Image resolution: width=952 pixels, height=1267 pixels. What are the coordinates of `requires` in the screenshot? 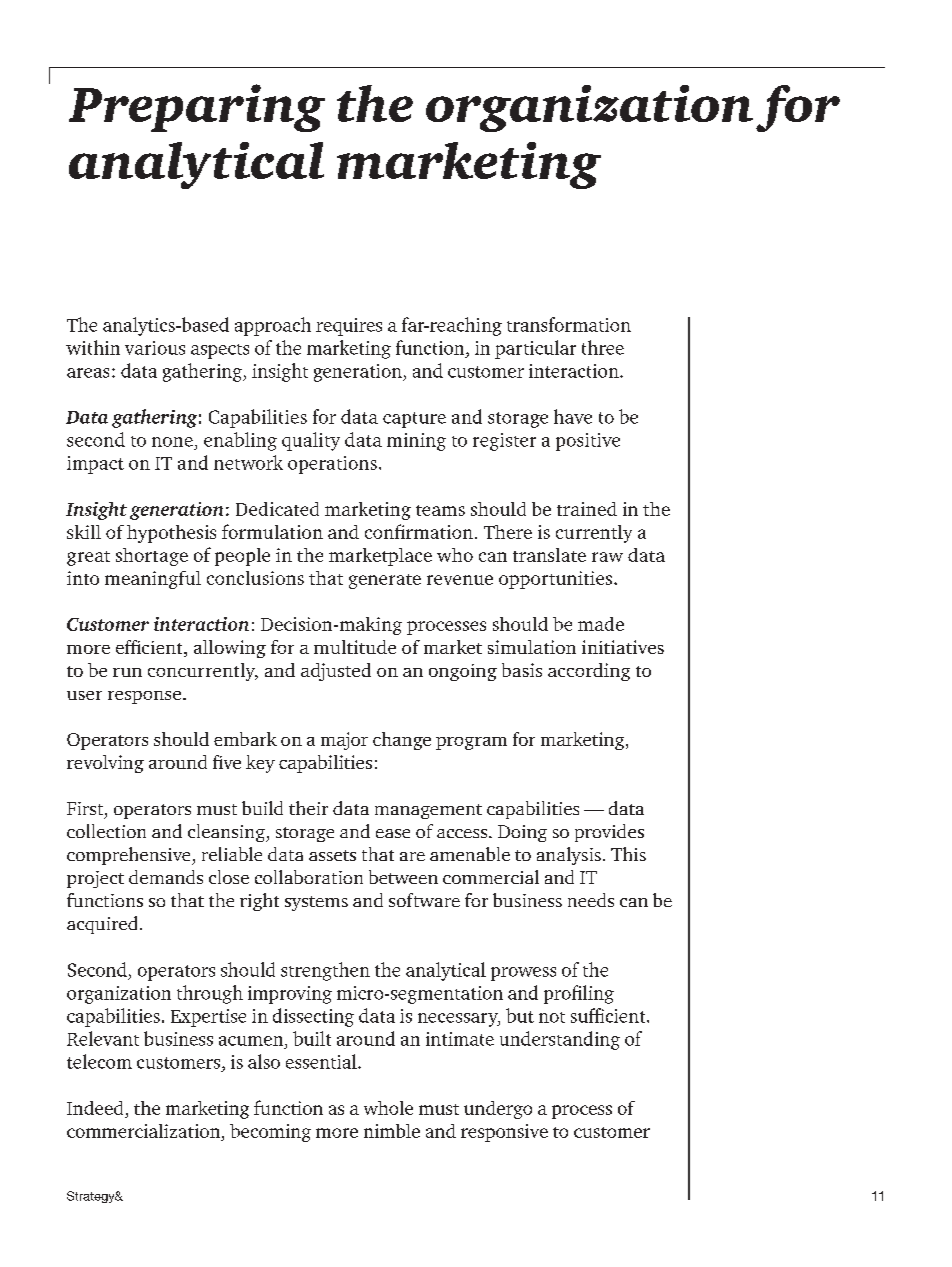 It's located at (349, 327).
